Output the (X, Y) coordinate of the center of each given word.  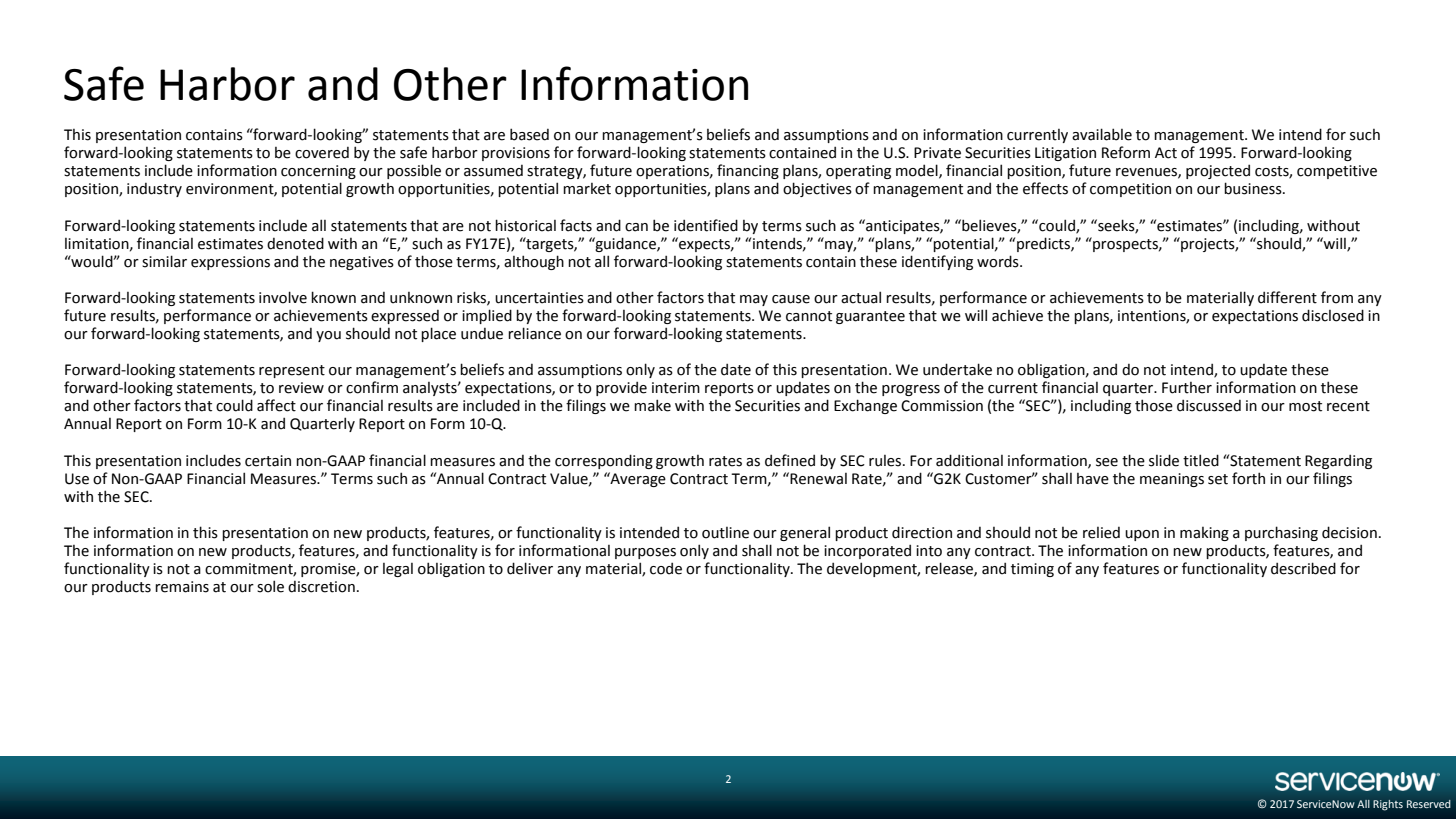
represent (292, 371)
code (666, 569)
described (1303, 568)
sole (270, 586)
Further (1187, 388)
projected (1218, 171)
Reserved (1429, 804)
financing (748, 171)
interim (676, 388)
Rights (1388, 805)
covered (322, 153)
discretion (321, 587)
